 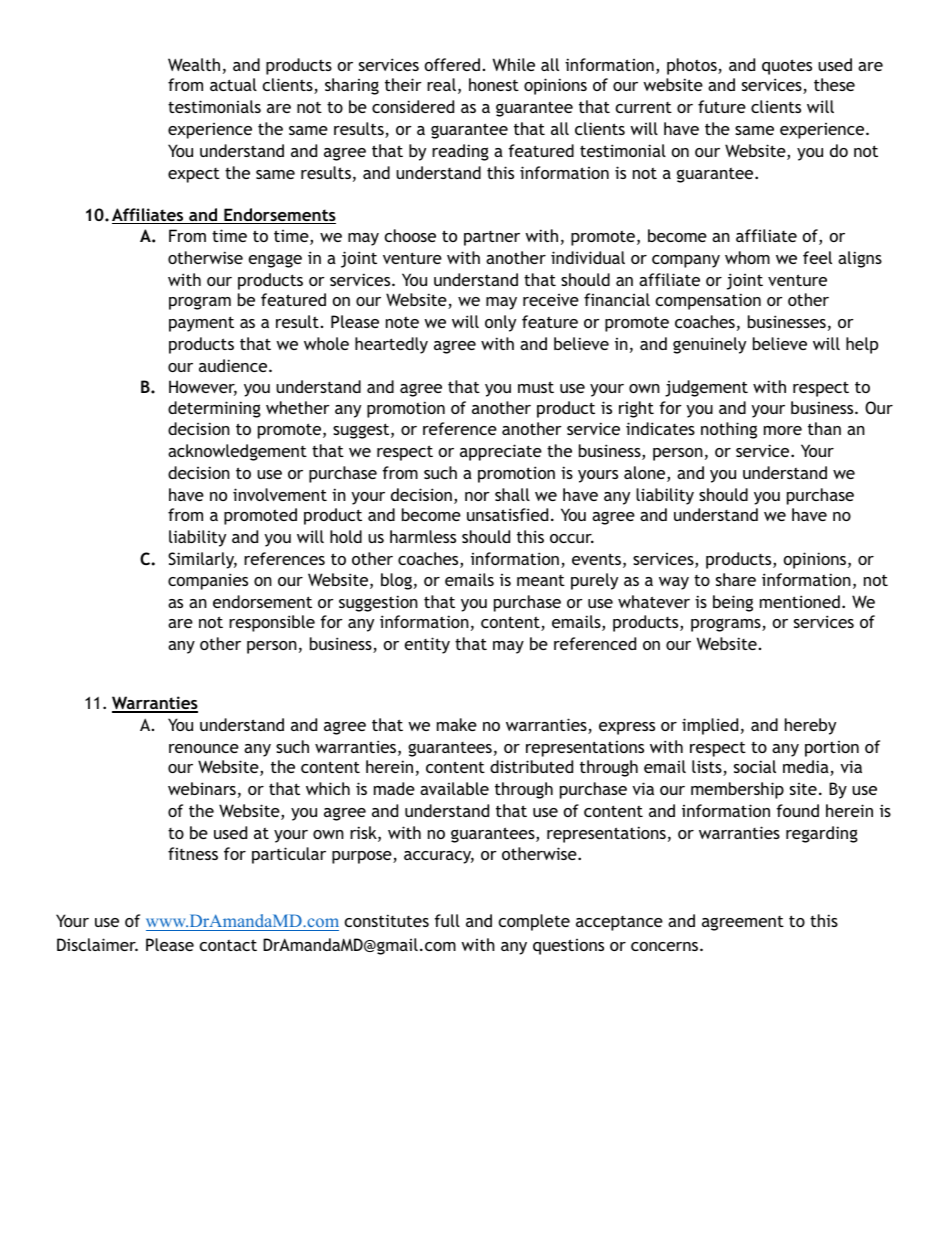 What do you see at coordinates (787, 67) in the screenshot?
I see `quotes` at bounding box center [787, 67].
